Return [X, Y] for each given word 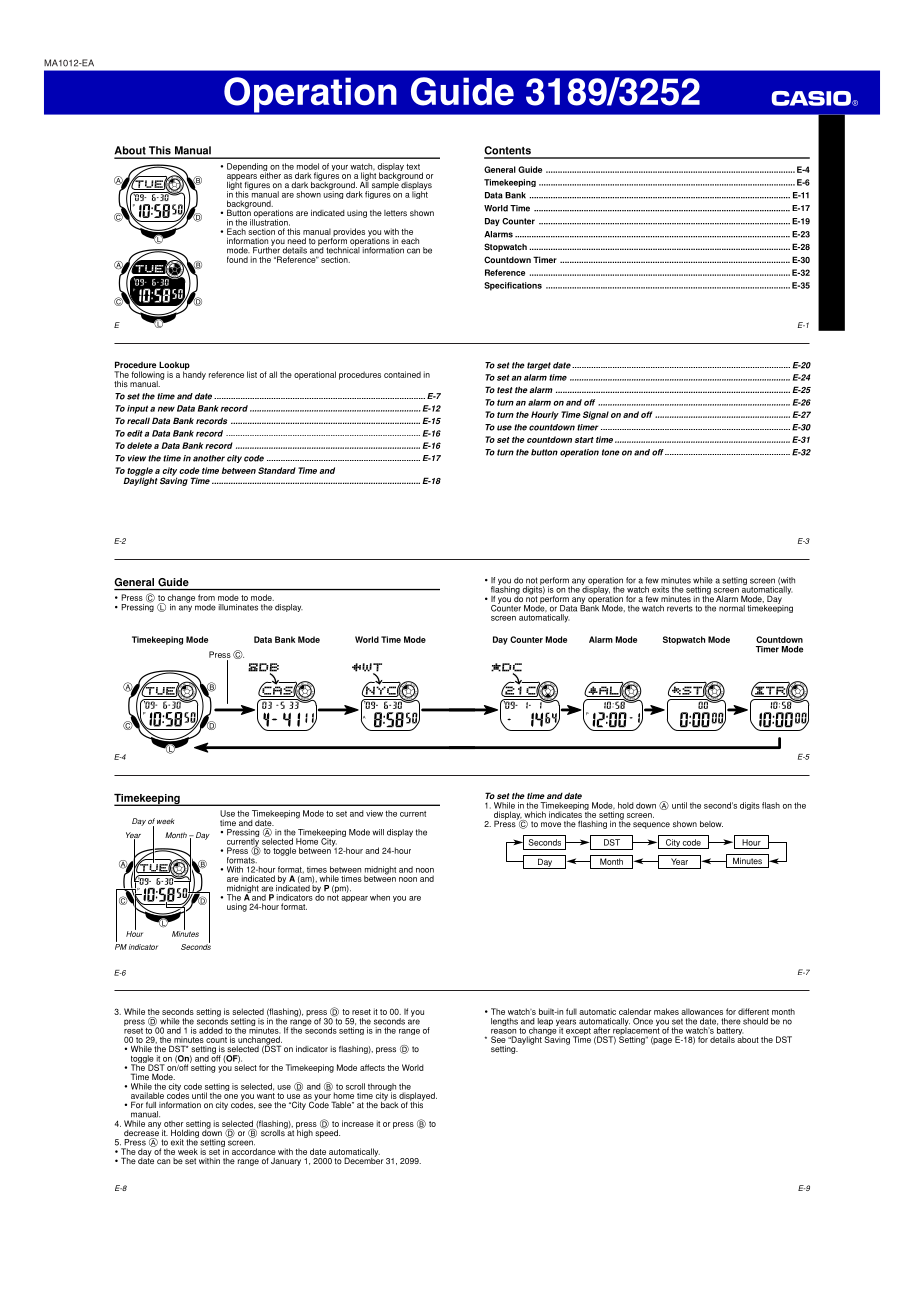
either [270, 174]
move [551, 824]
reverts [680, 608]
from [206, 597]
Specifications [513, 286]
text [413, 167]
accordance [254, 1151]
